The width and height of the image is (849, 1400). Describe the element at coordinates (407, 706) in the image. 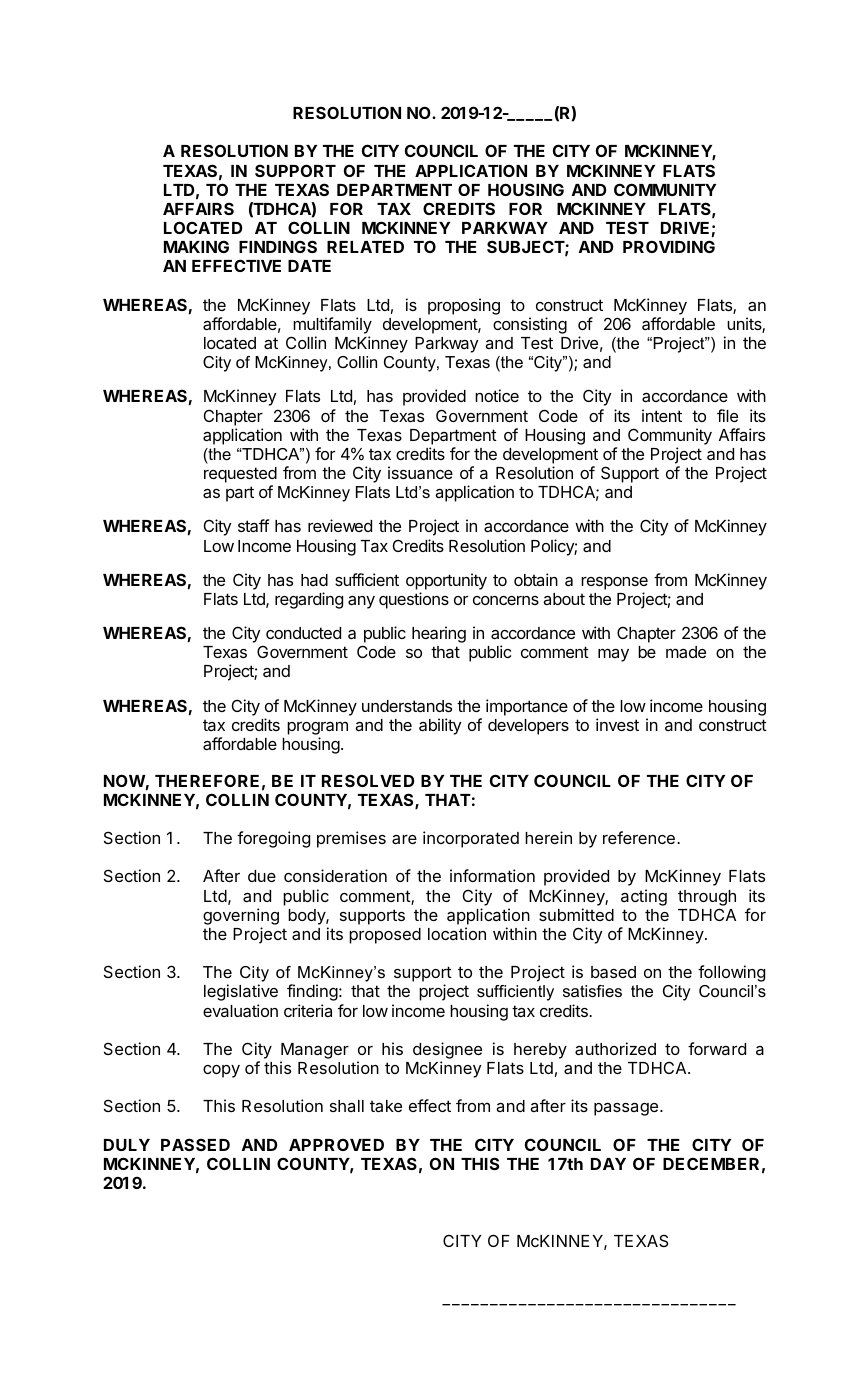

I see `understands` at that location.
